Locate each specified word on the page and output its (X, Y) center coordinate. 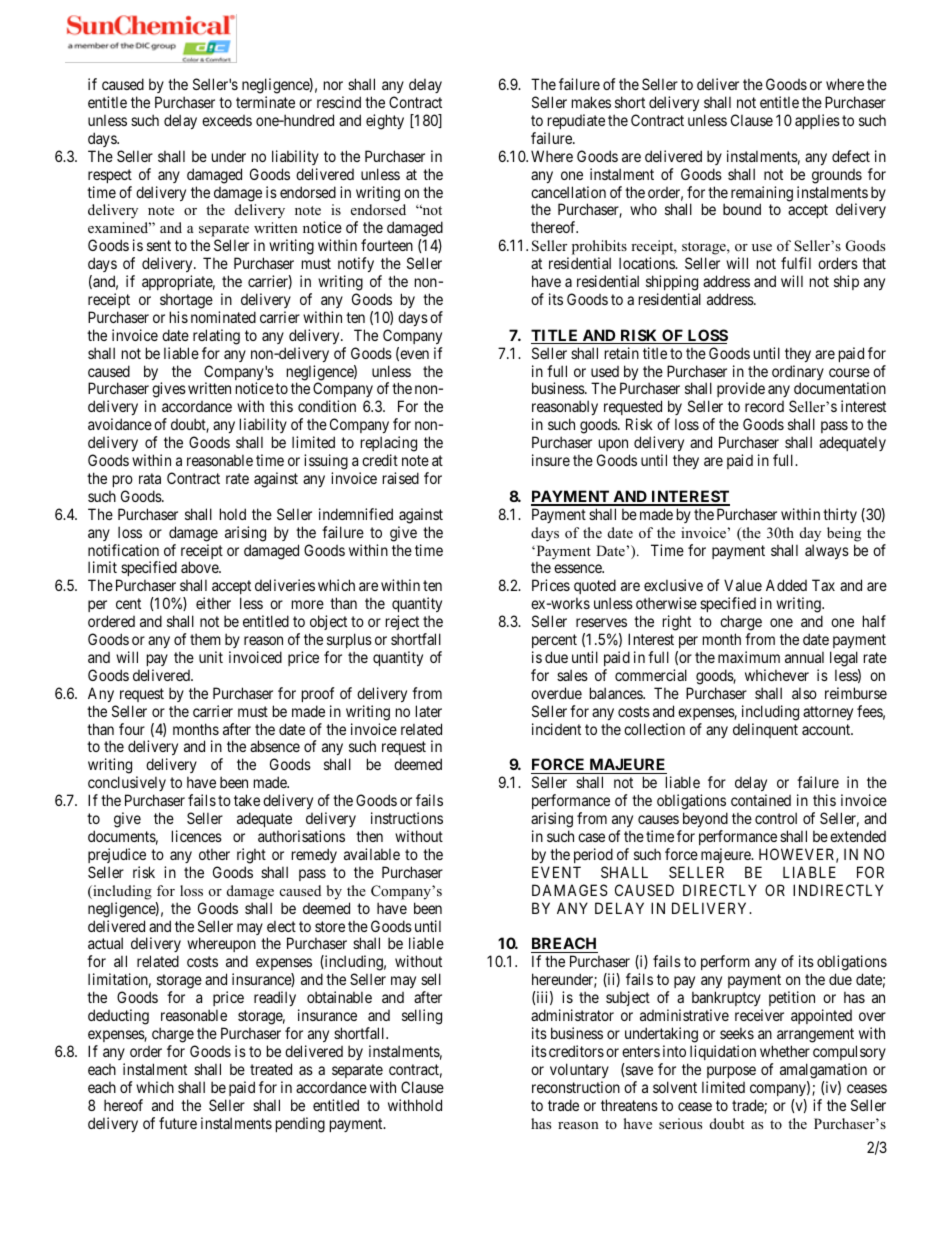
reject (402, 622)
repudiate (576, 121)
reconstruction (576, 1087)
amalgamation (823, 1071)
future (178, 1123)
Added (786, 585)
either (213, 603)
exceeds (227, 120)
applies (817, 121)
